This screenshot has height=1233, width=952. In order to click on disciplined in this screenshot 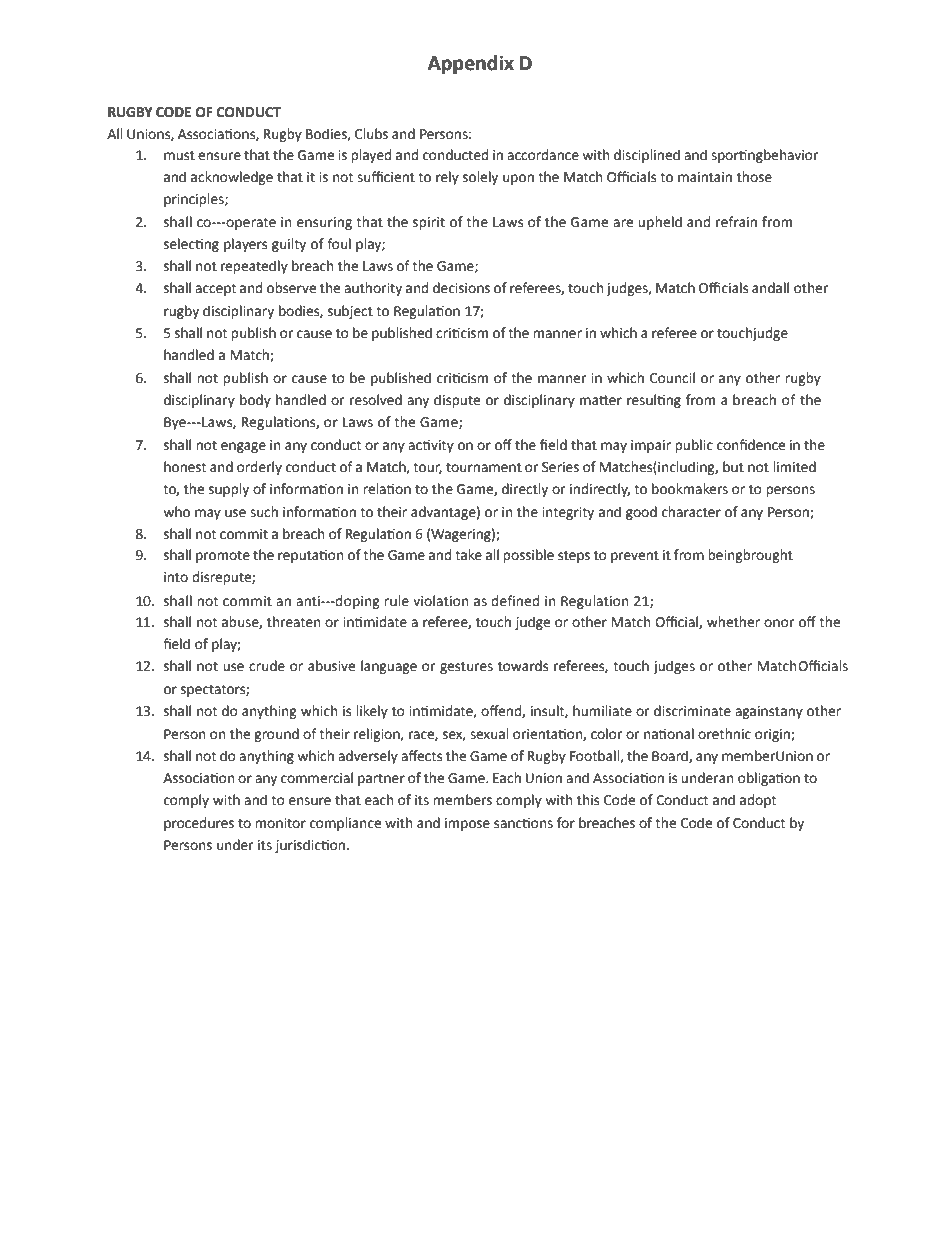, I will do `click(647, 156)`.
